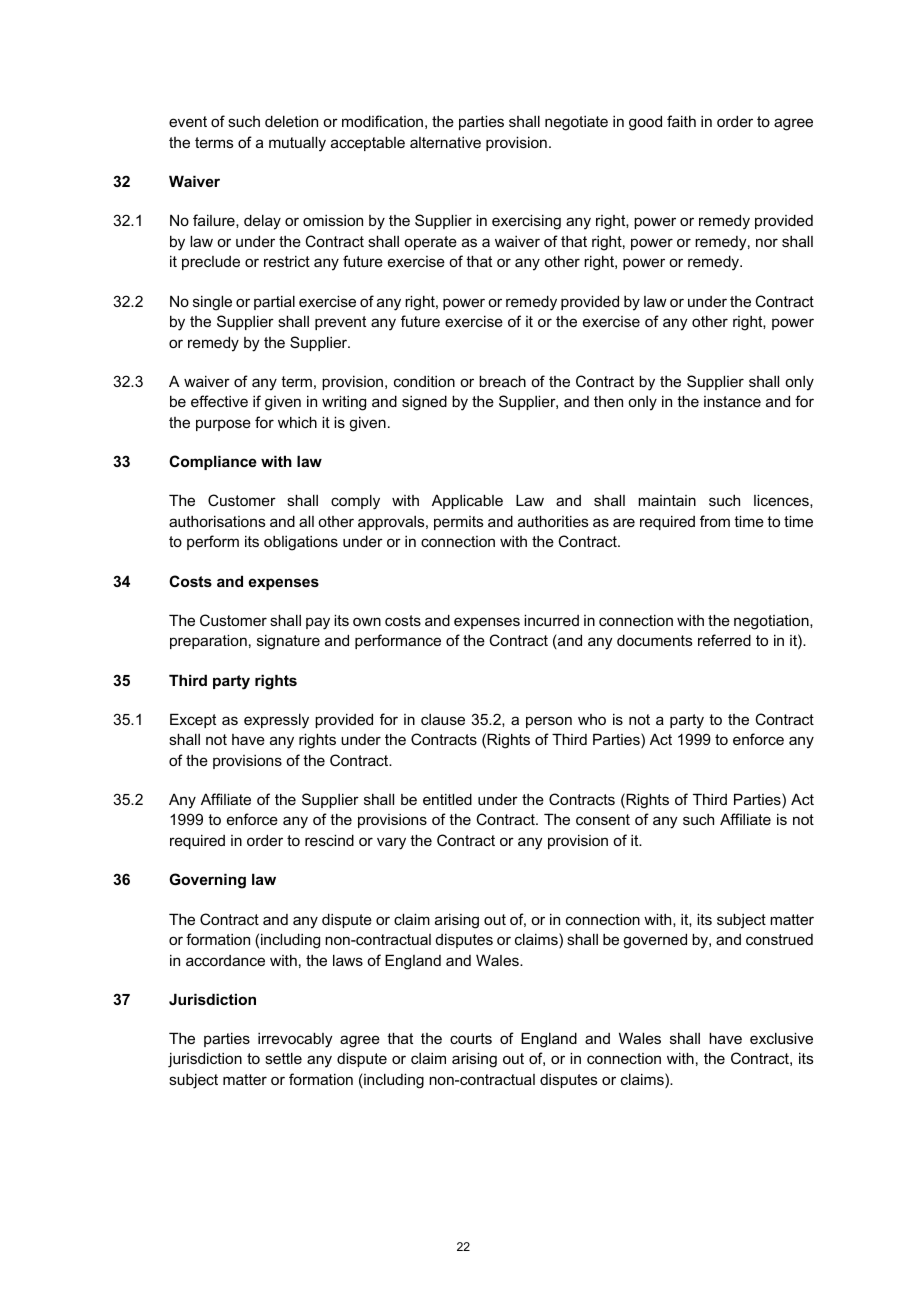 The image size is (924, 1308). Describe the element at coordinates (445, 142) in the page. I see `alternative` at that location.
